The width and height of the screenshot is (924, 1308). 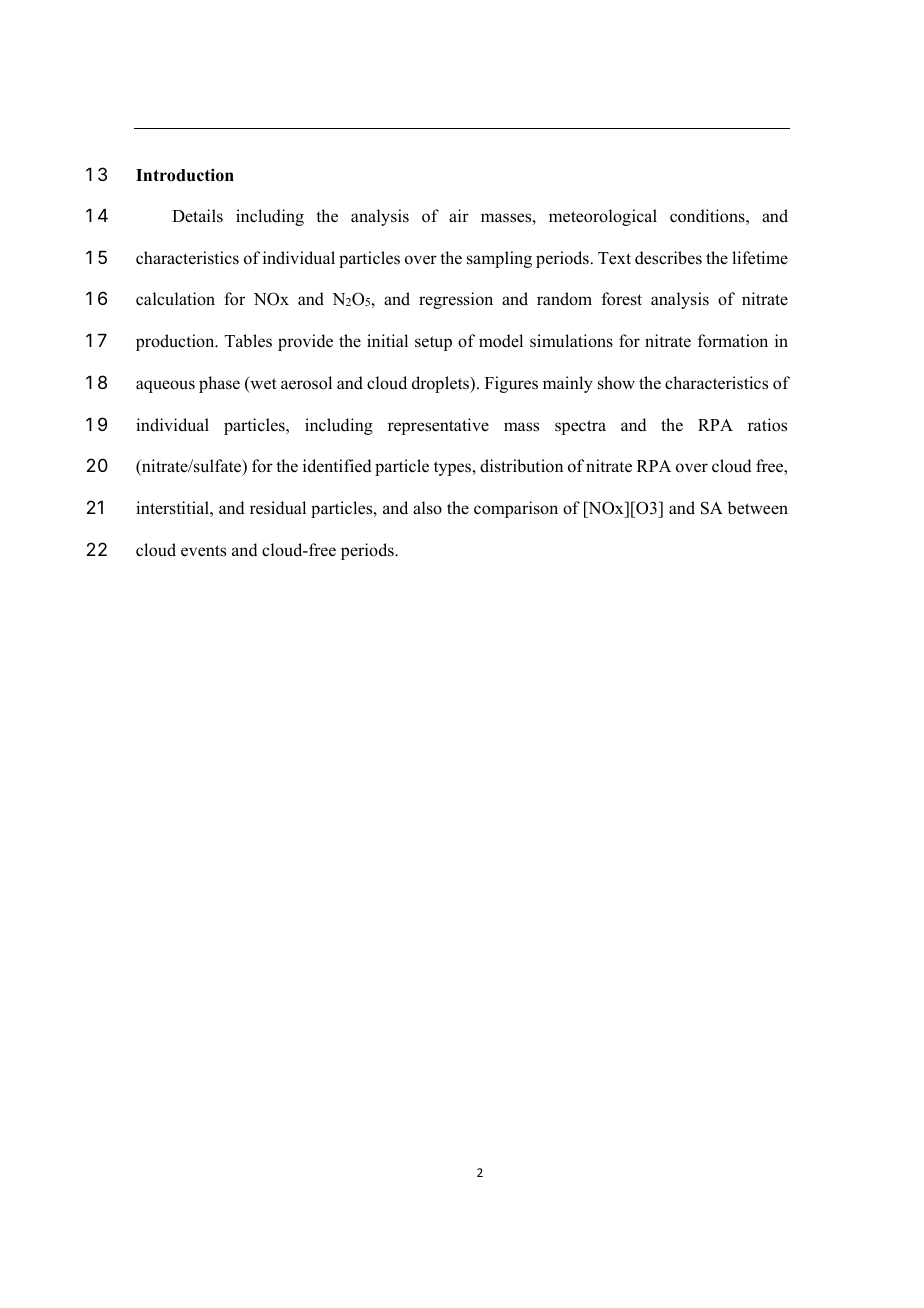 I want to click on forest, so click(x=622, y=299).
